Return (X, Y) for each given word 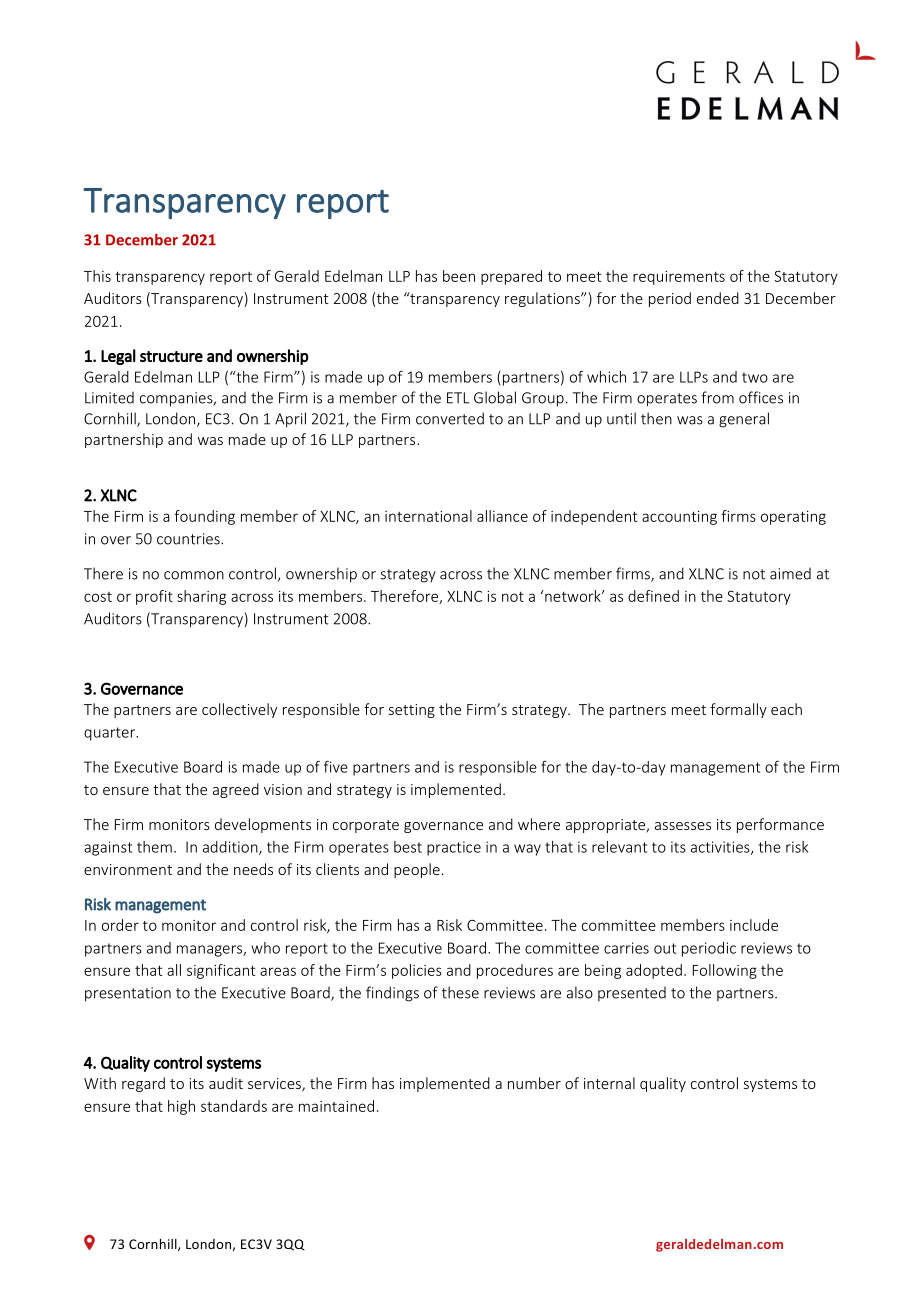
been (459, 276)
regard (143, 1084)
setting (412, 711)
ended (718, 298)
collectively (239, 710)
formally (738, 710)
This (97, 276)
